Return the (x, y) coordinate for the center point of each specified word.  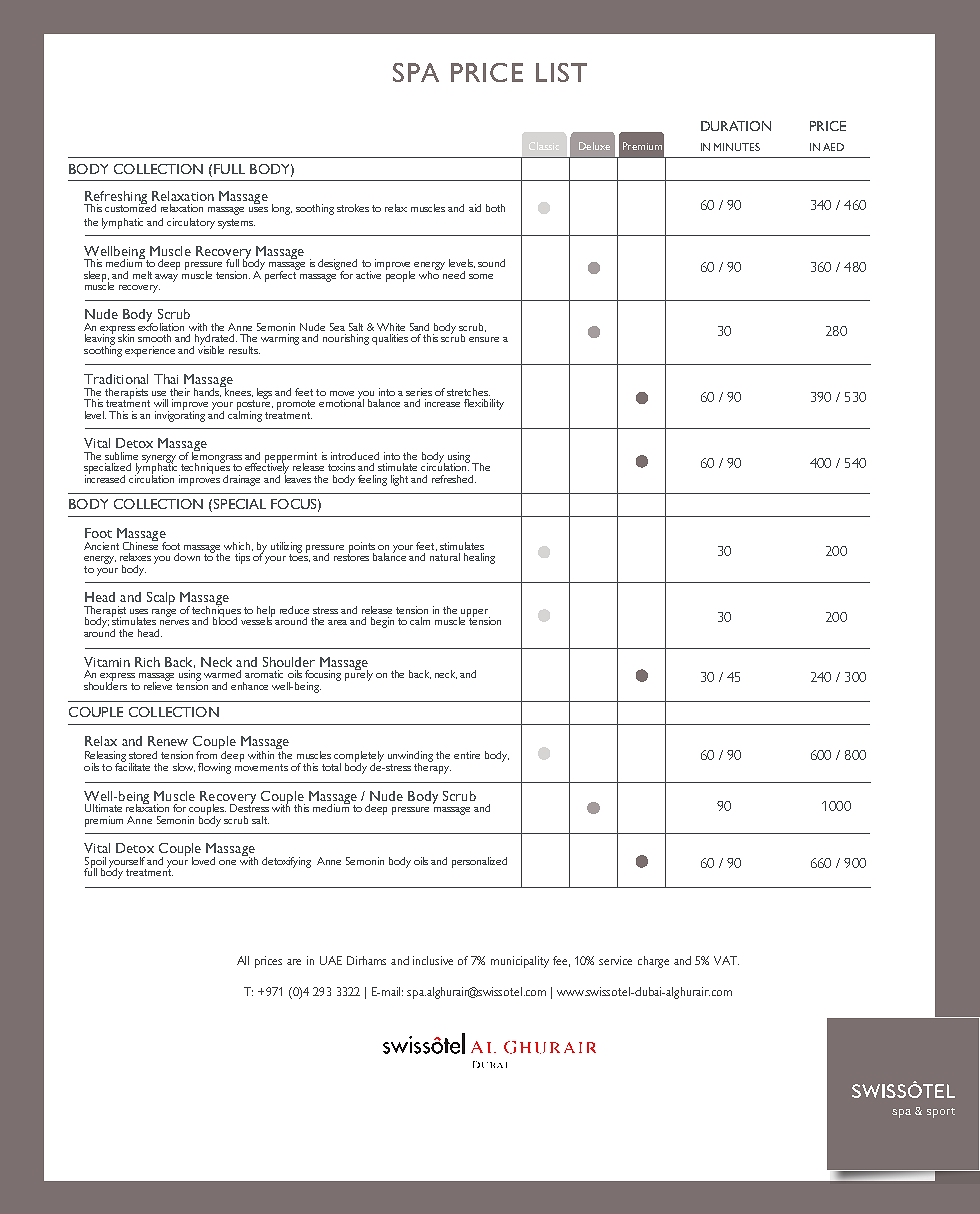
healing (479, 558)
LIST (561, 72)
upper (475, 614)
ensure (484, 339)
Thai (166, 379)
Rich (147, 662)
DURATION (736, 126)
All (243, 960)
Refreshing (115, 198)
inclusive (433, 960)
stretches (468, 392)
